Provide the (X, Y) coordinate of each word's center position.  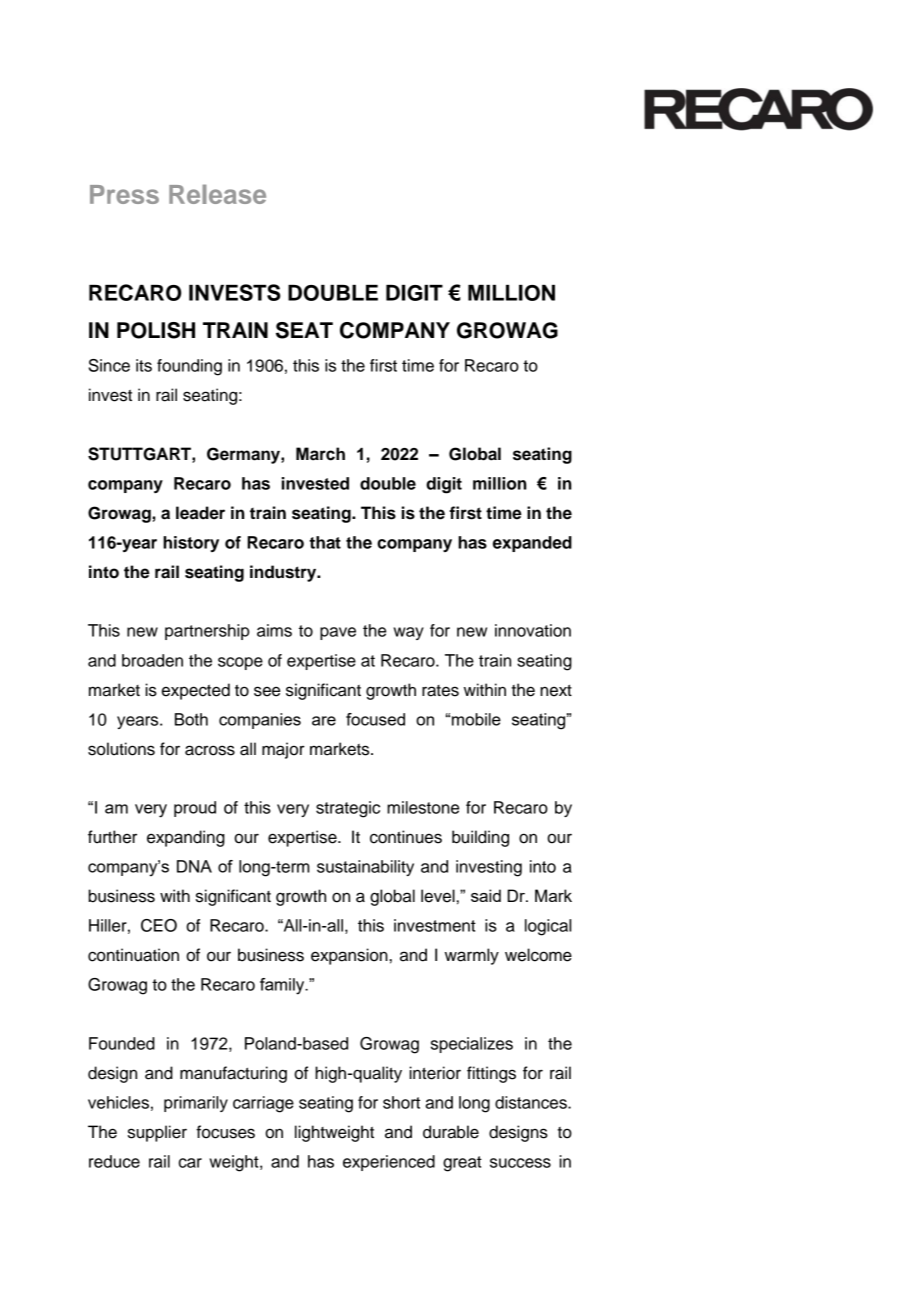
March (320, 454)
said (486, 895)
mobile (476, 719)
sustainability (365, 868)
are (324, 721)
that (325, 542)
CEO (159, 925)
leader (200, 513)
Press (124, 194)
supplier (157, 1133)
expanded (532, 544)
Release (217, 194)
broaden (152, 660)
